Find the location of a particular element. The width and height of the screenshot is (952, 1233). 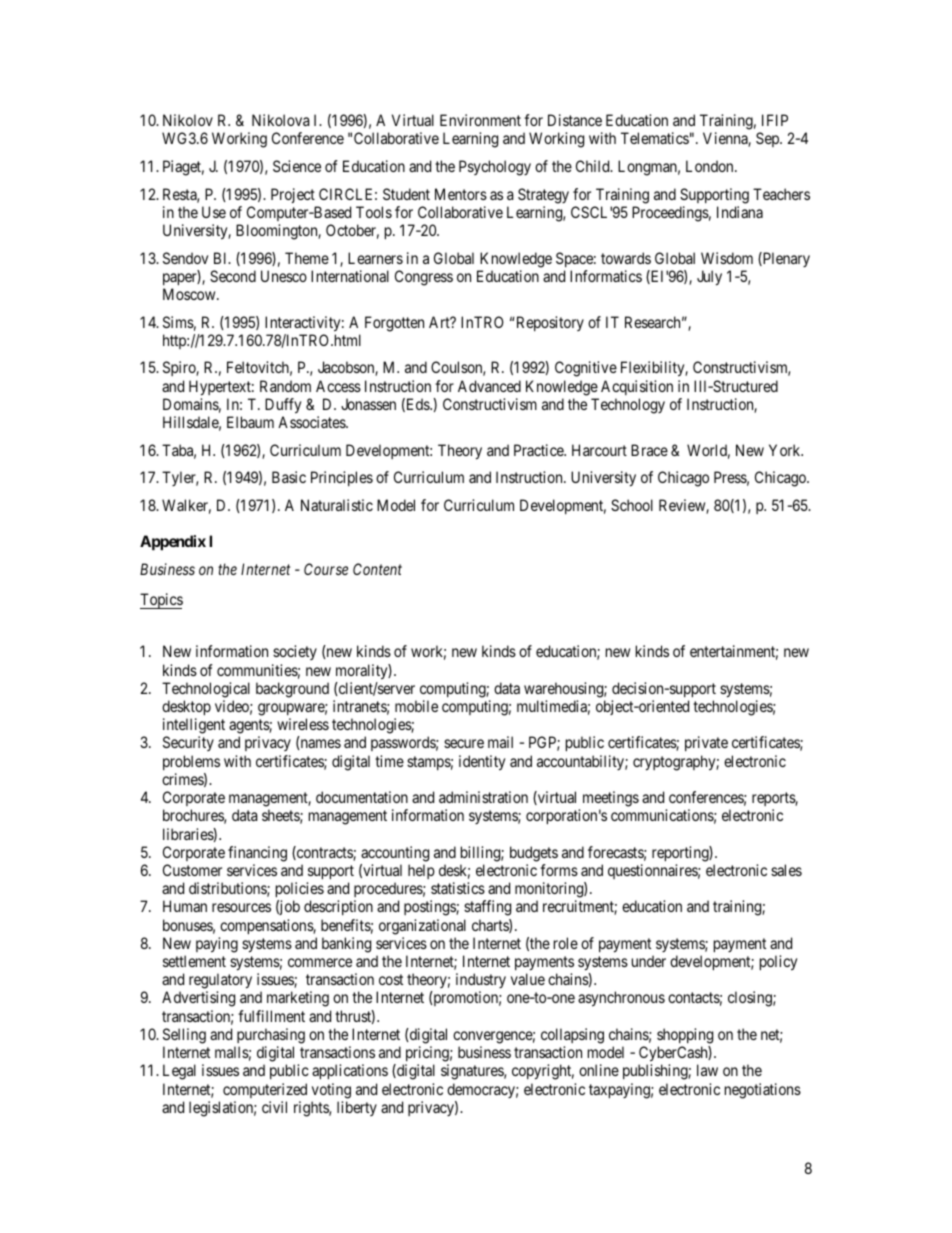

School is located at coordinates (632, 505).
